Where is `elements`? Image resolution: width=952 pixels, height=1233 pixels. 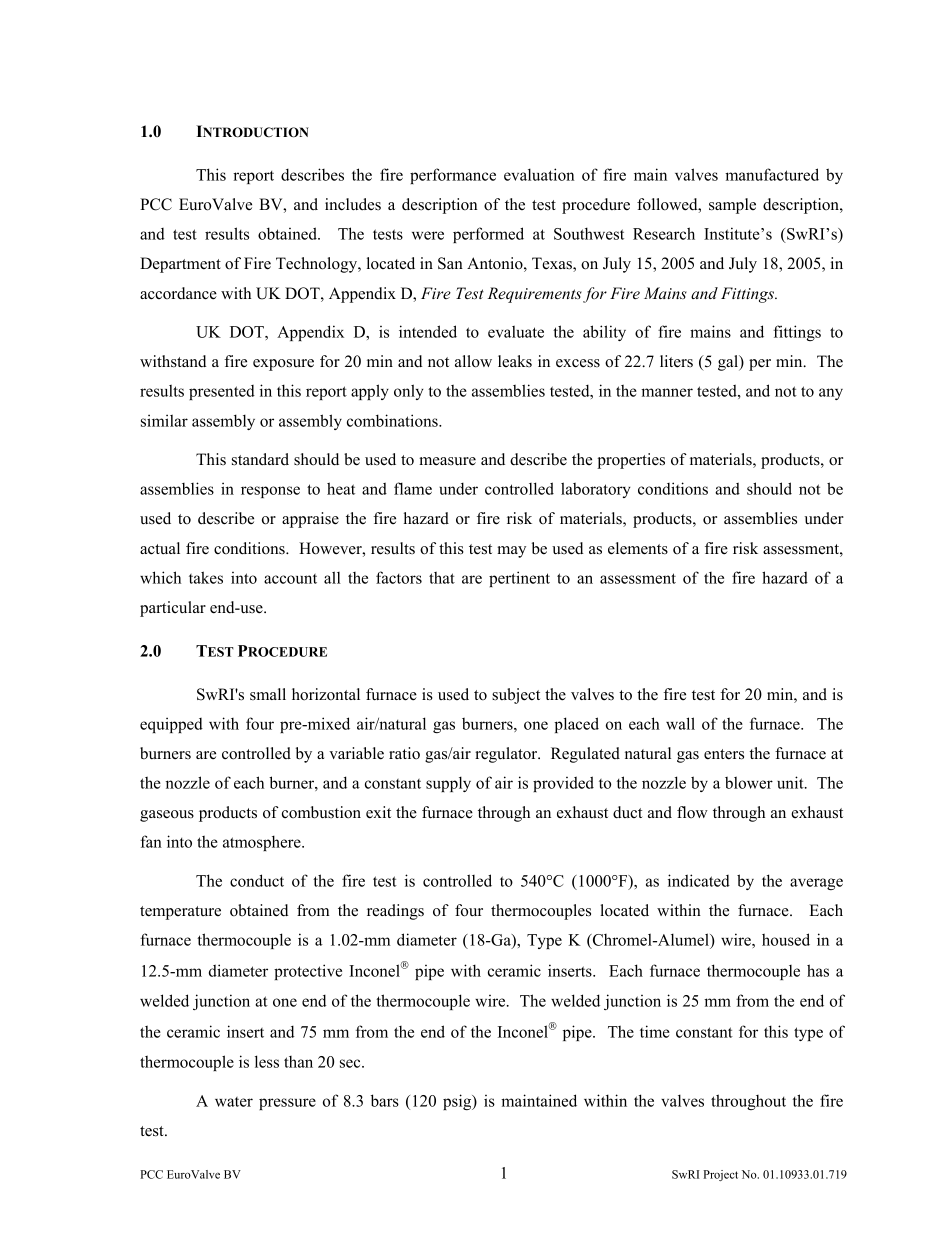
elements is located at coordinates (638, 548).
